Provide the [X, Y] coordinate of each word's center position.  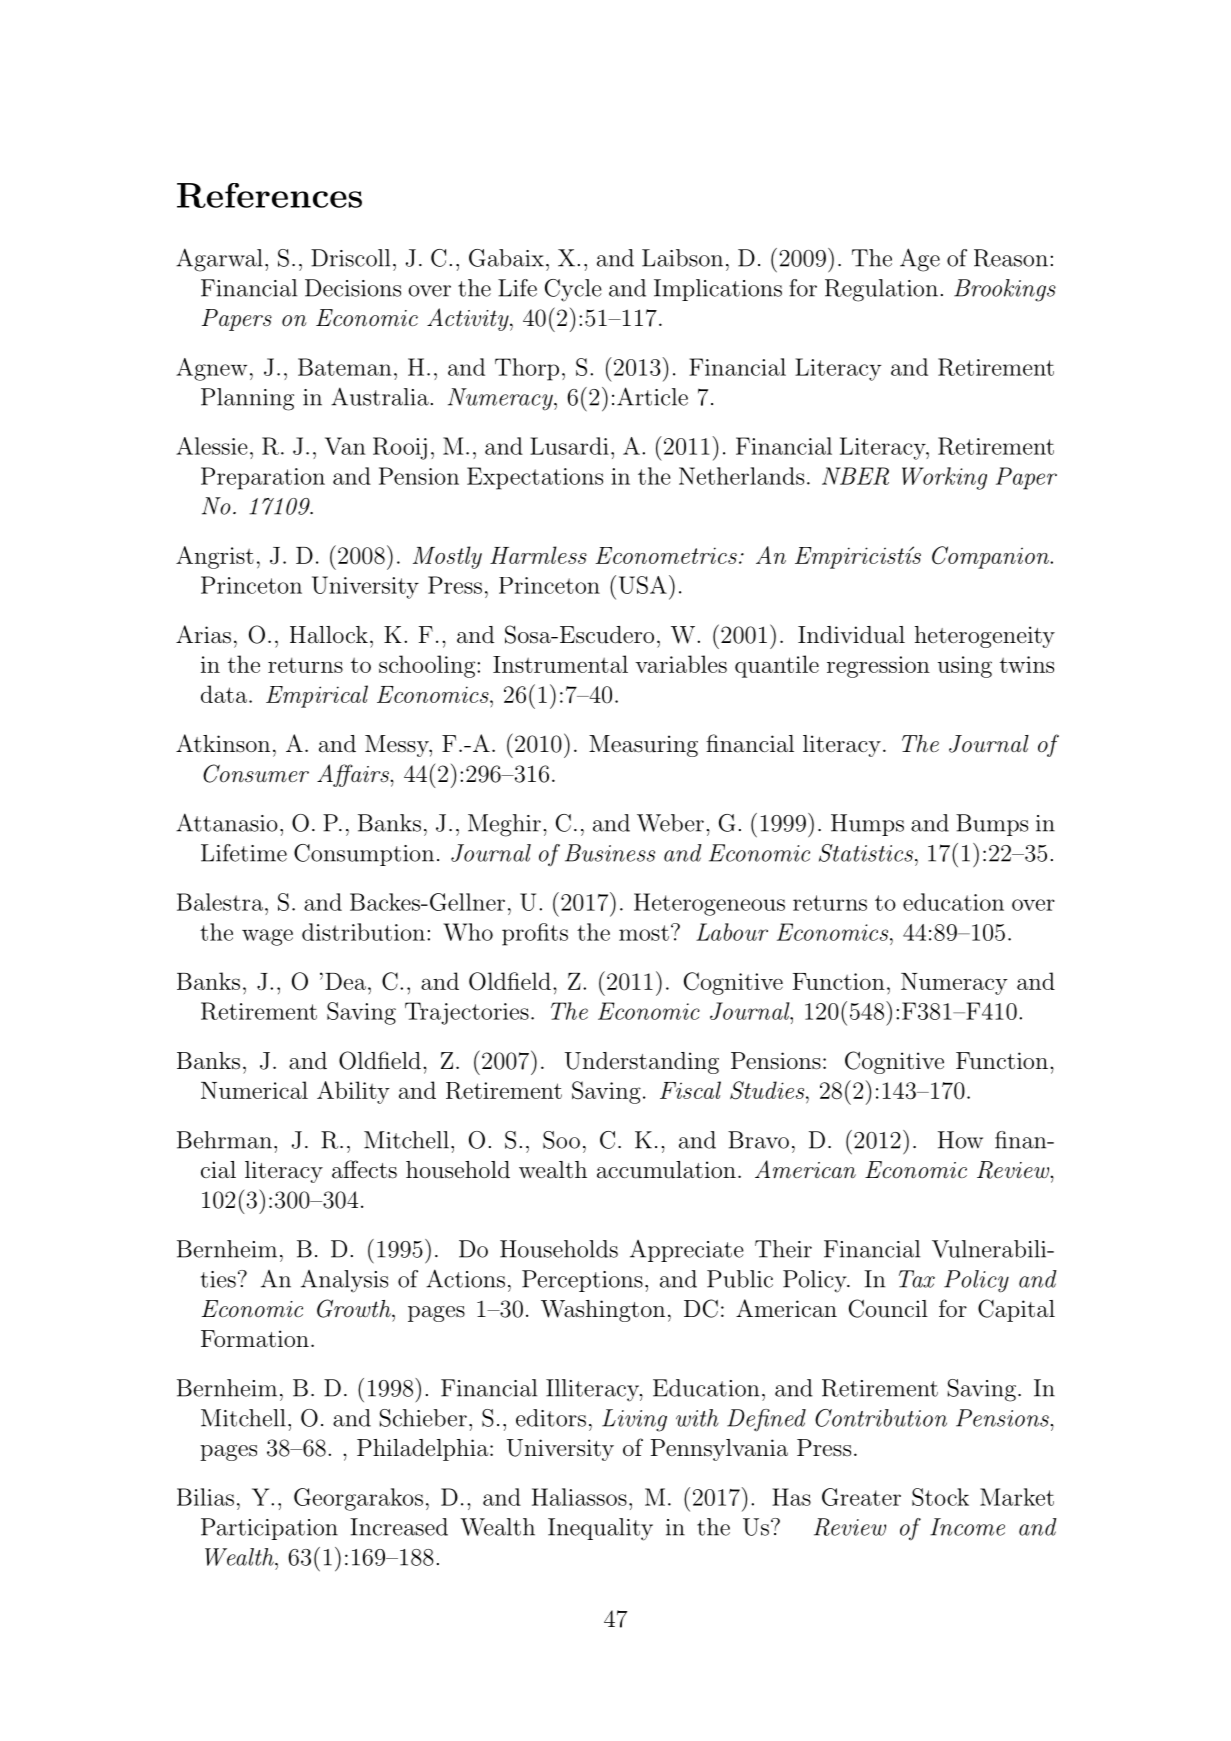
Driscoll [350, 258]
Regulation [881, 290]
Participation [269, 1529]
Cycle [573, 290]
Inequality [600, 1529]
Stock [940, 1497]
